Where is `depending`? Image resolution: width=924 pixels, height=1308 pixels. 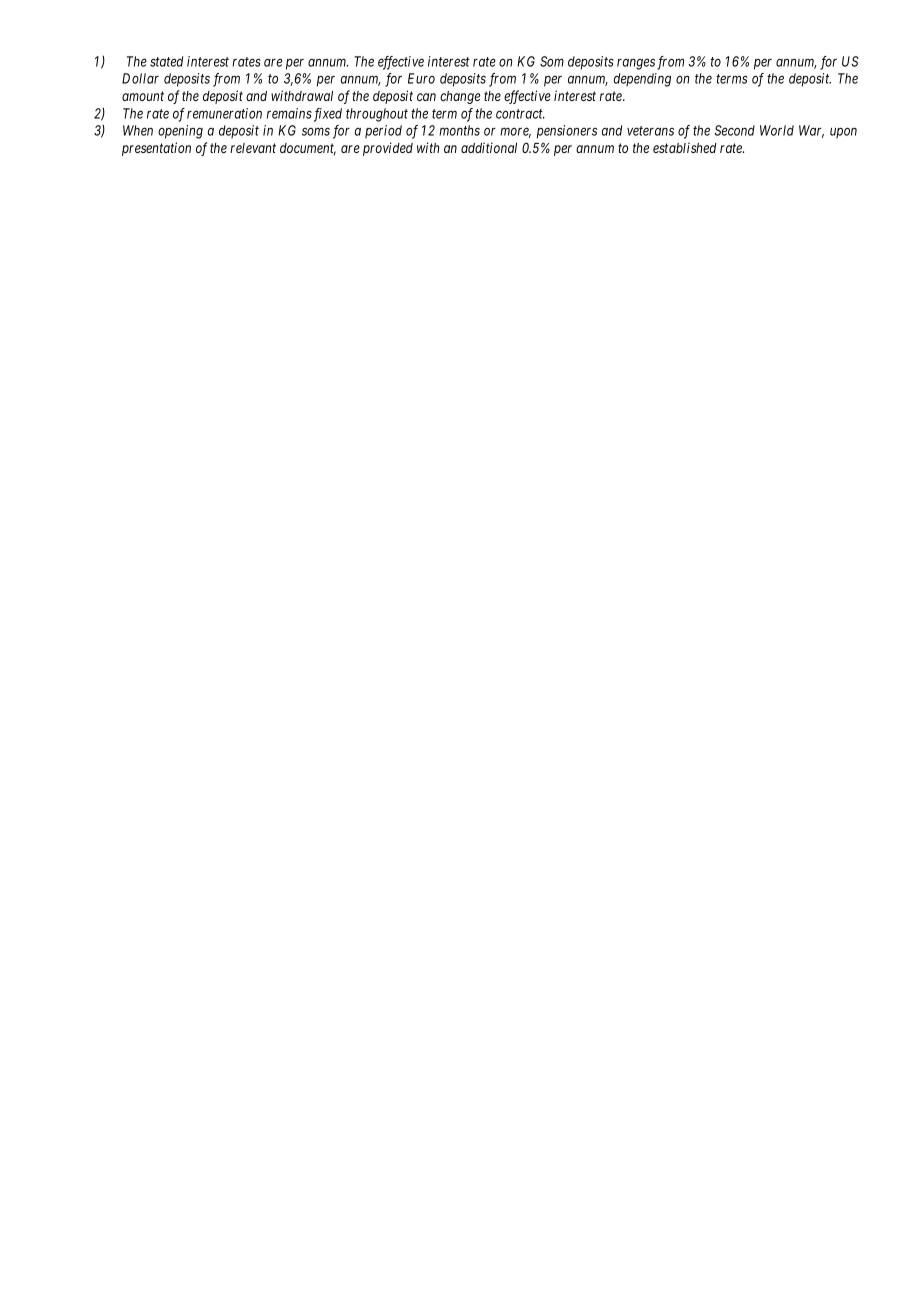
depending is located at coordinates (642, 80).
